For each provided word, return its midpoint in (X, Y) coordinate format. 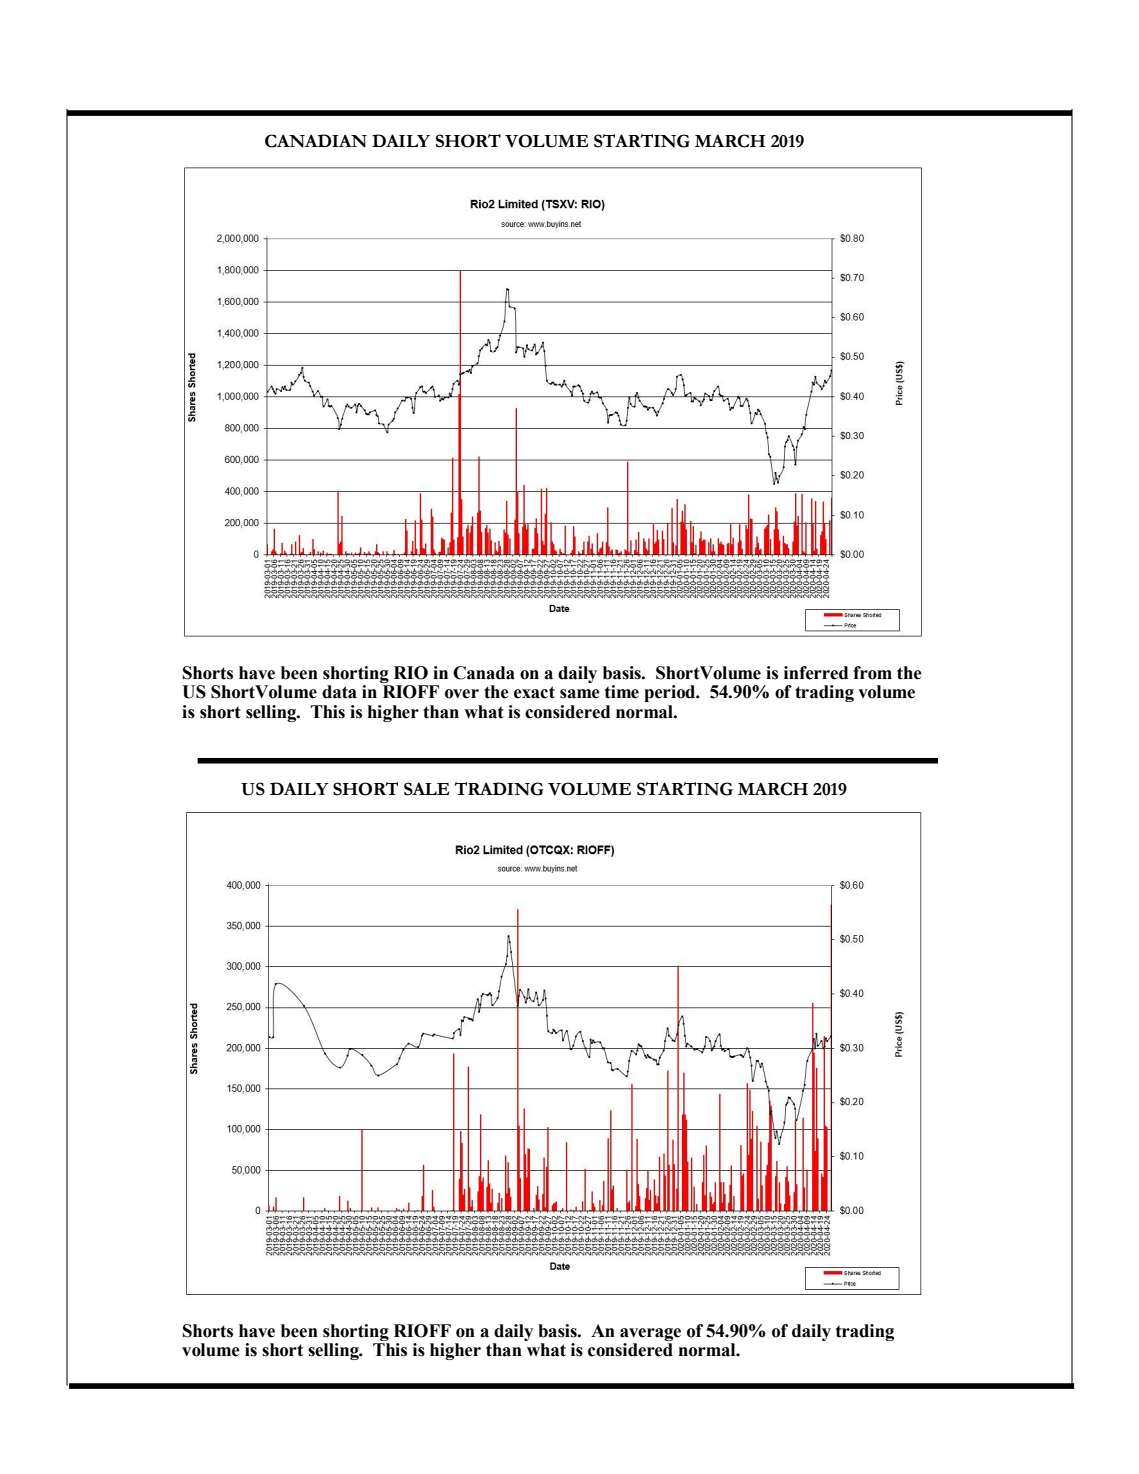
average (650, 1334)
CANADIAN (316, 141)
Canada (484, 673)
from (872, 673)
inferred (816, 673)
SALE (427, 789)
